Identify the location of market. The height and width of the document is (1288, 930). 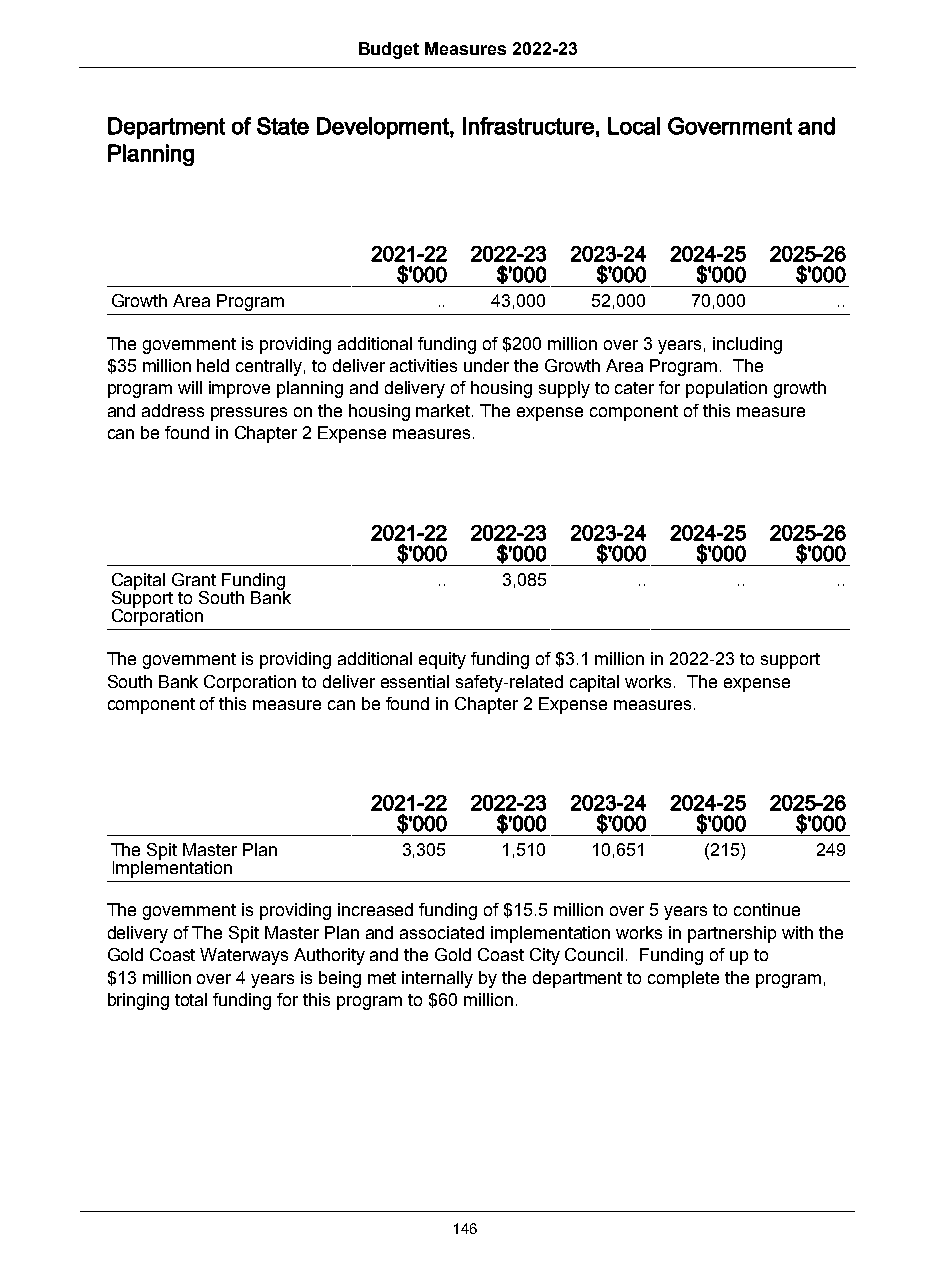
(444, 410).
